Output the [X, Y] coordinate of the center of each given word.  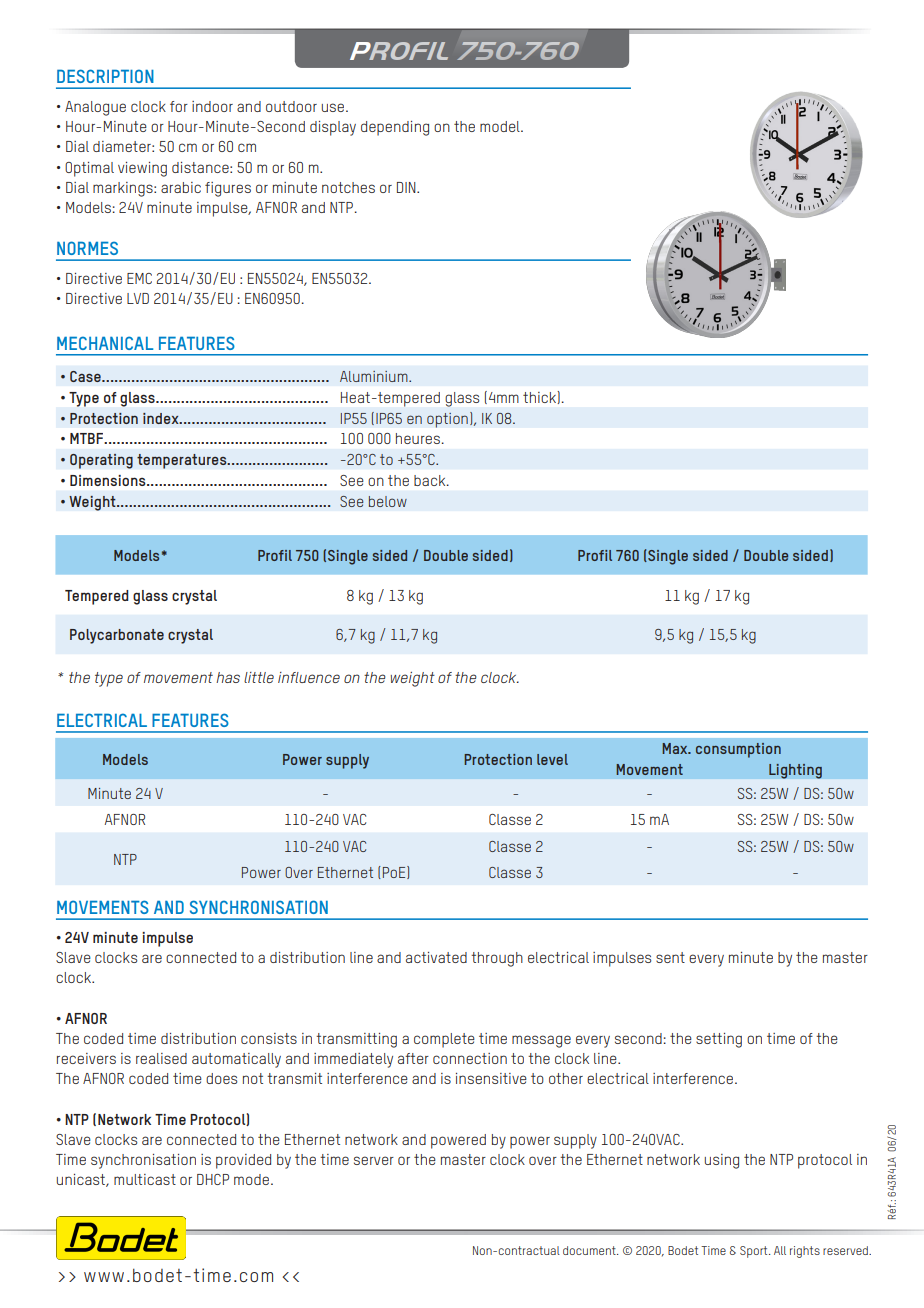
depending [395, 128]
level [552, 759]
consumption [738, 750]
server [374, 1160]
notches [348, 187]
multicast [145, 1179]
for [179, 106]
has [228, 677]
